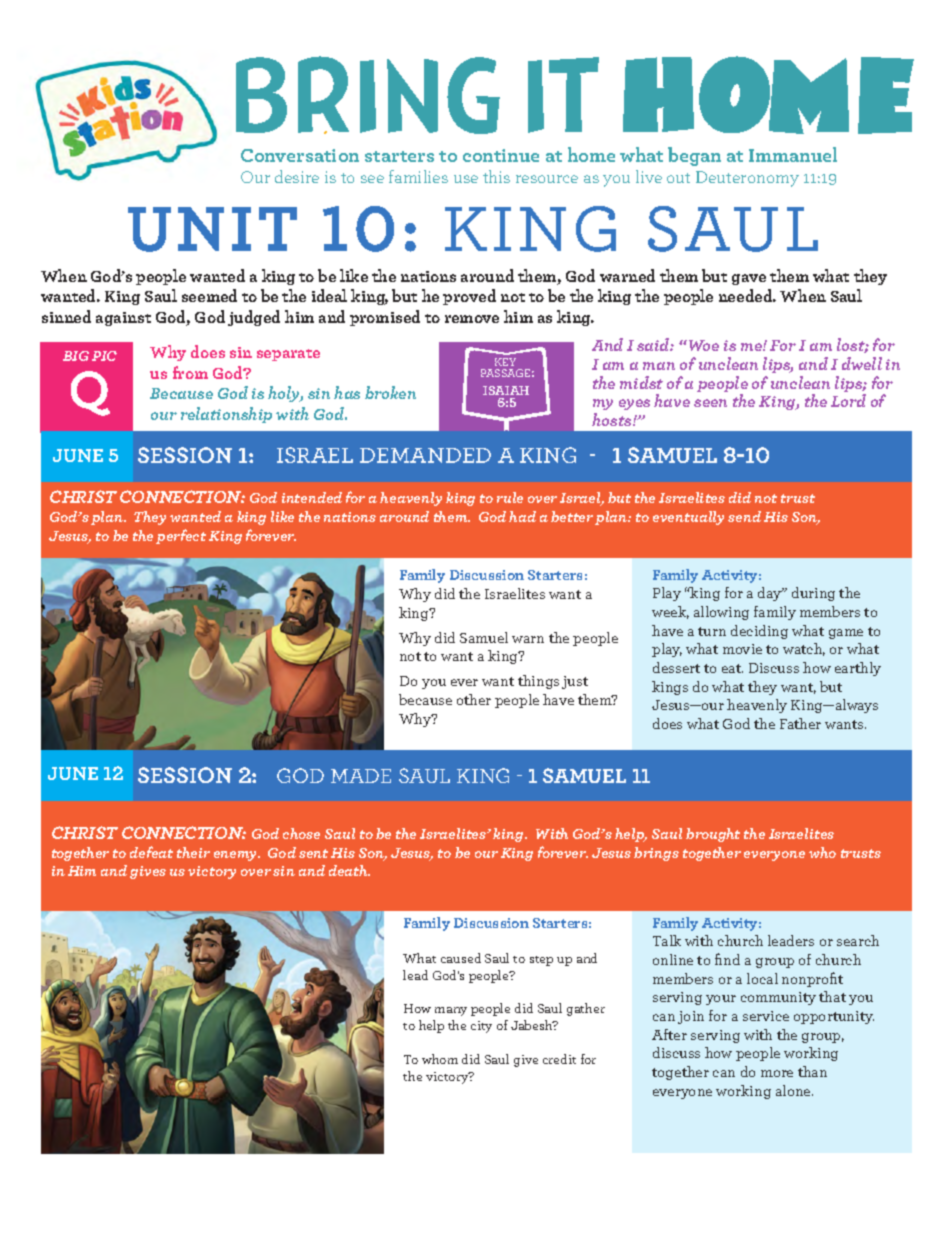  Describe the element at coordinates (151, 852) in the screenshot. I see `defeat` at that location.
